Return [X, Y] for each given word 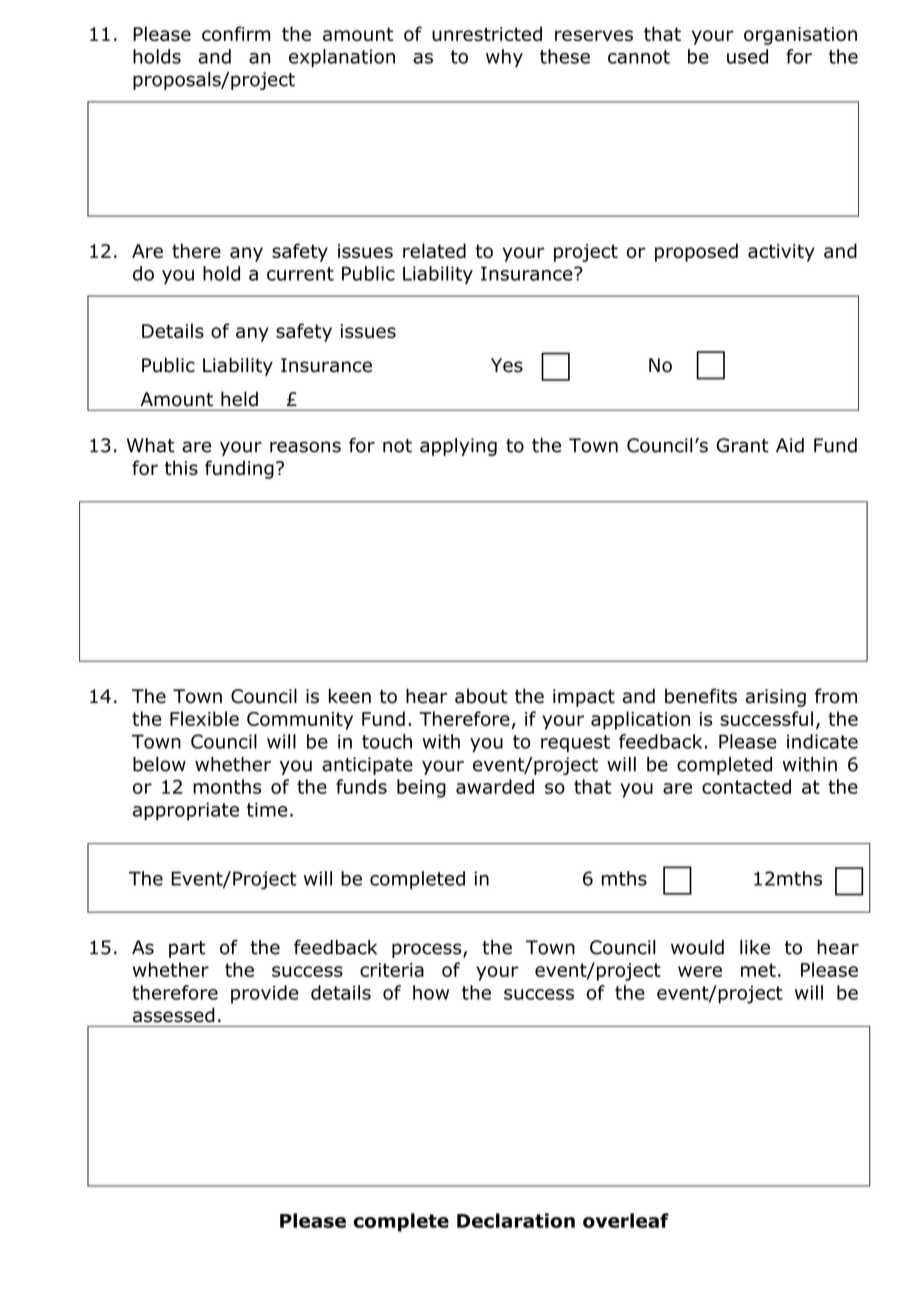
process [428, 950]
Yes [507, 365]
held [239, 399]
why [504, 58]
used [747, 56]
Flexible [204, 718]
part [187, 949]
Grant [742, 445]
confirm [236, 33]
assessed [173, 1015]
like [755, 947]
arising [776, 698]
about [481, 696]
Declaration [516, 1220]
